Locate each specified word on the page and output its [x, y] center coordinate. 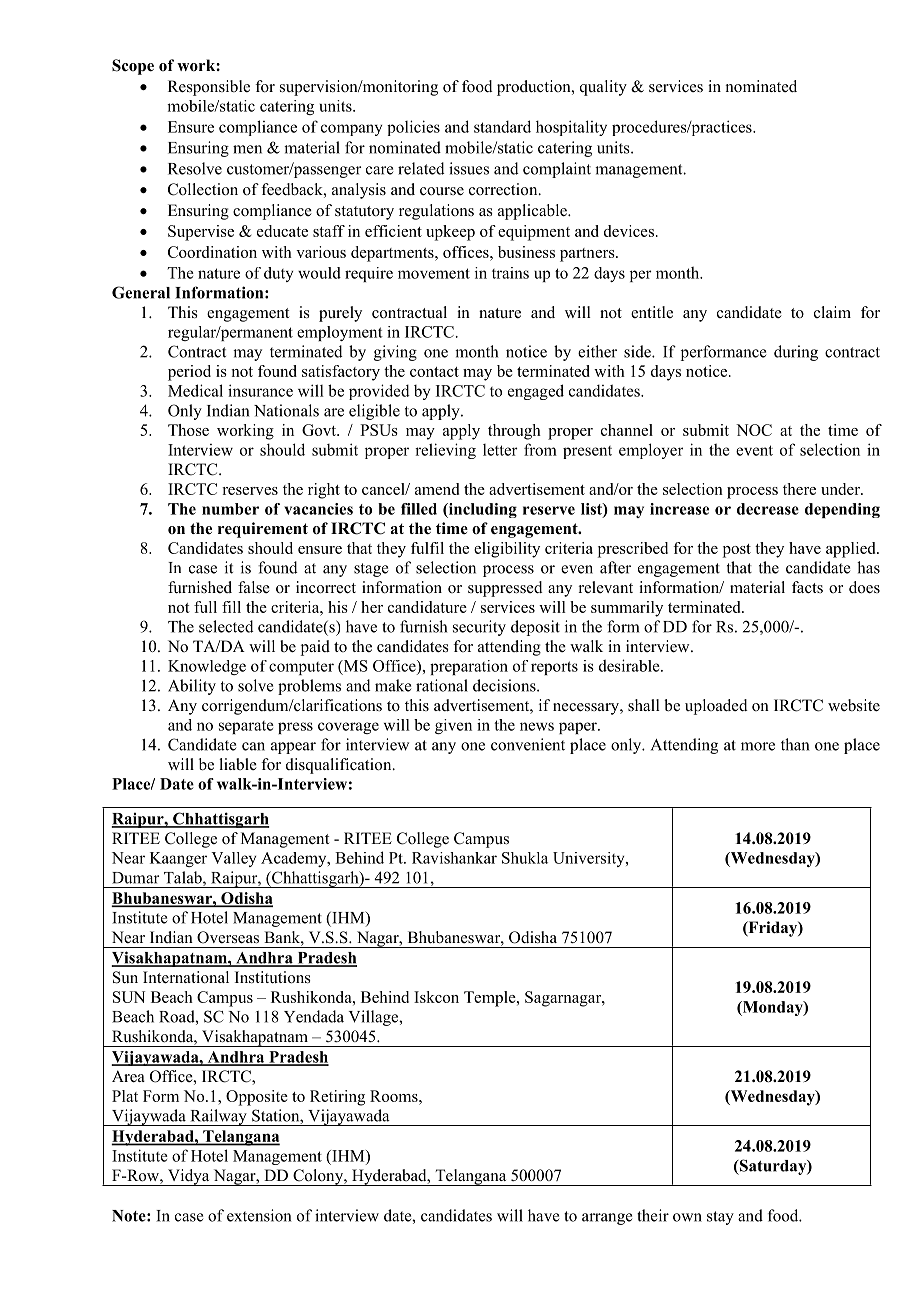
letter [500, 450]
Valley [234, 859]
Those [188, 430]
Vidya [188, 1177]
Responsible [209, 88]
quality [603, 88]
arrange [607, 1219]
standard [502, 126]
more [758, 746]
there [799, 489]
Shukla [525, 858]
